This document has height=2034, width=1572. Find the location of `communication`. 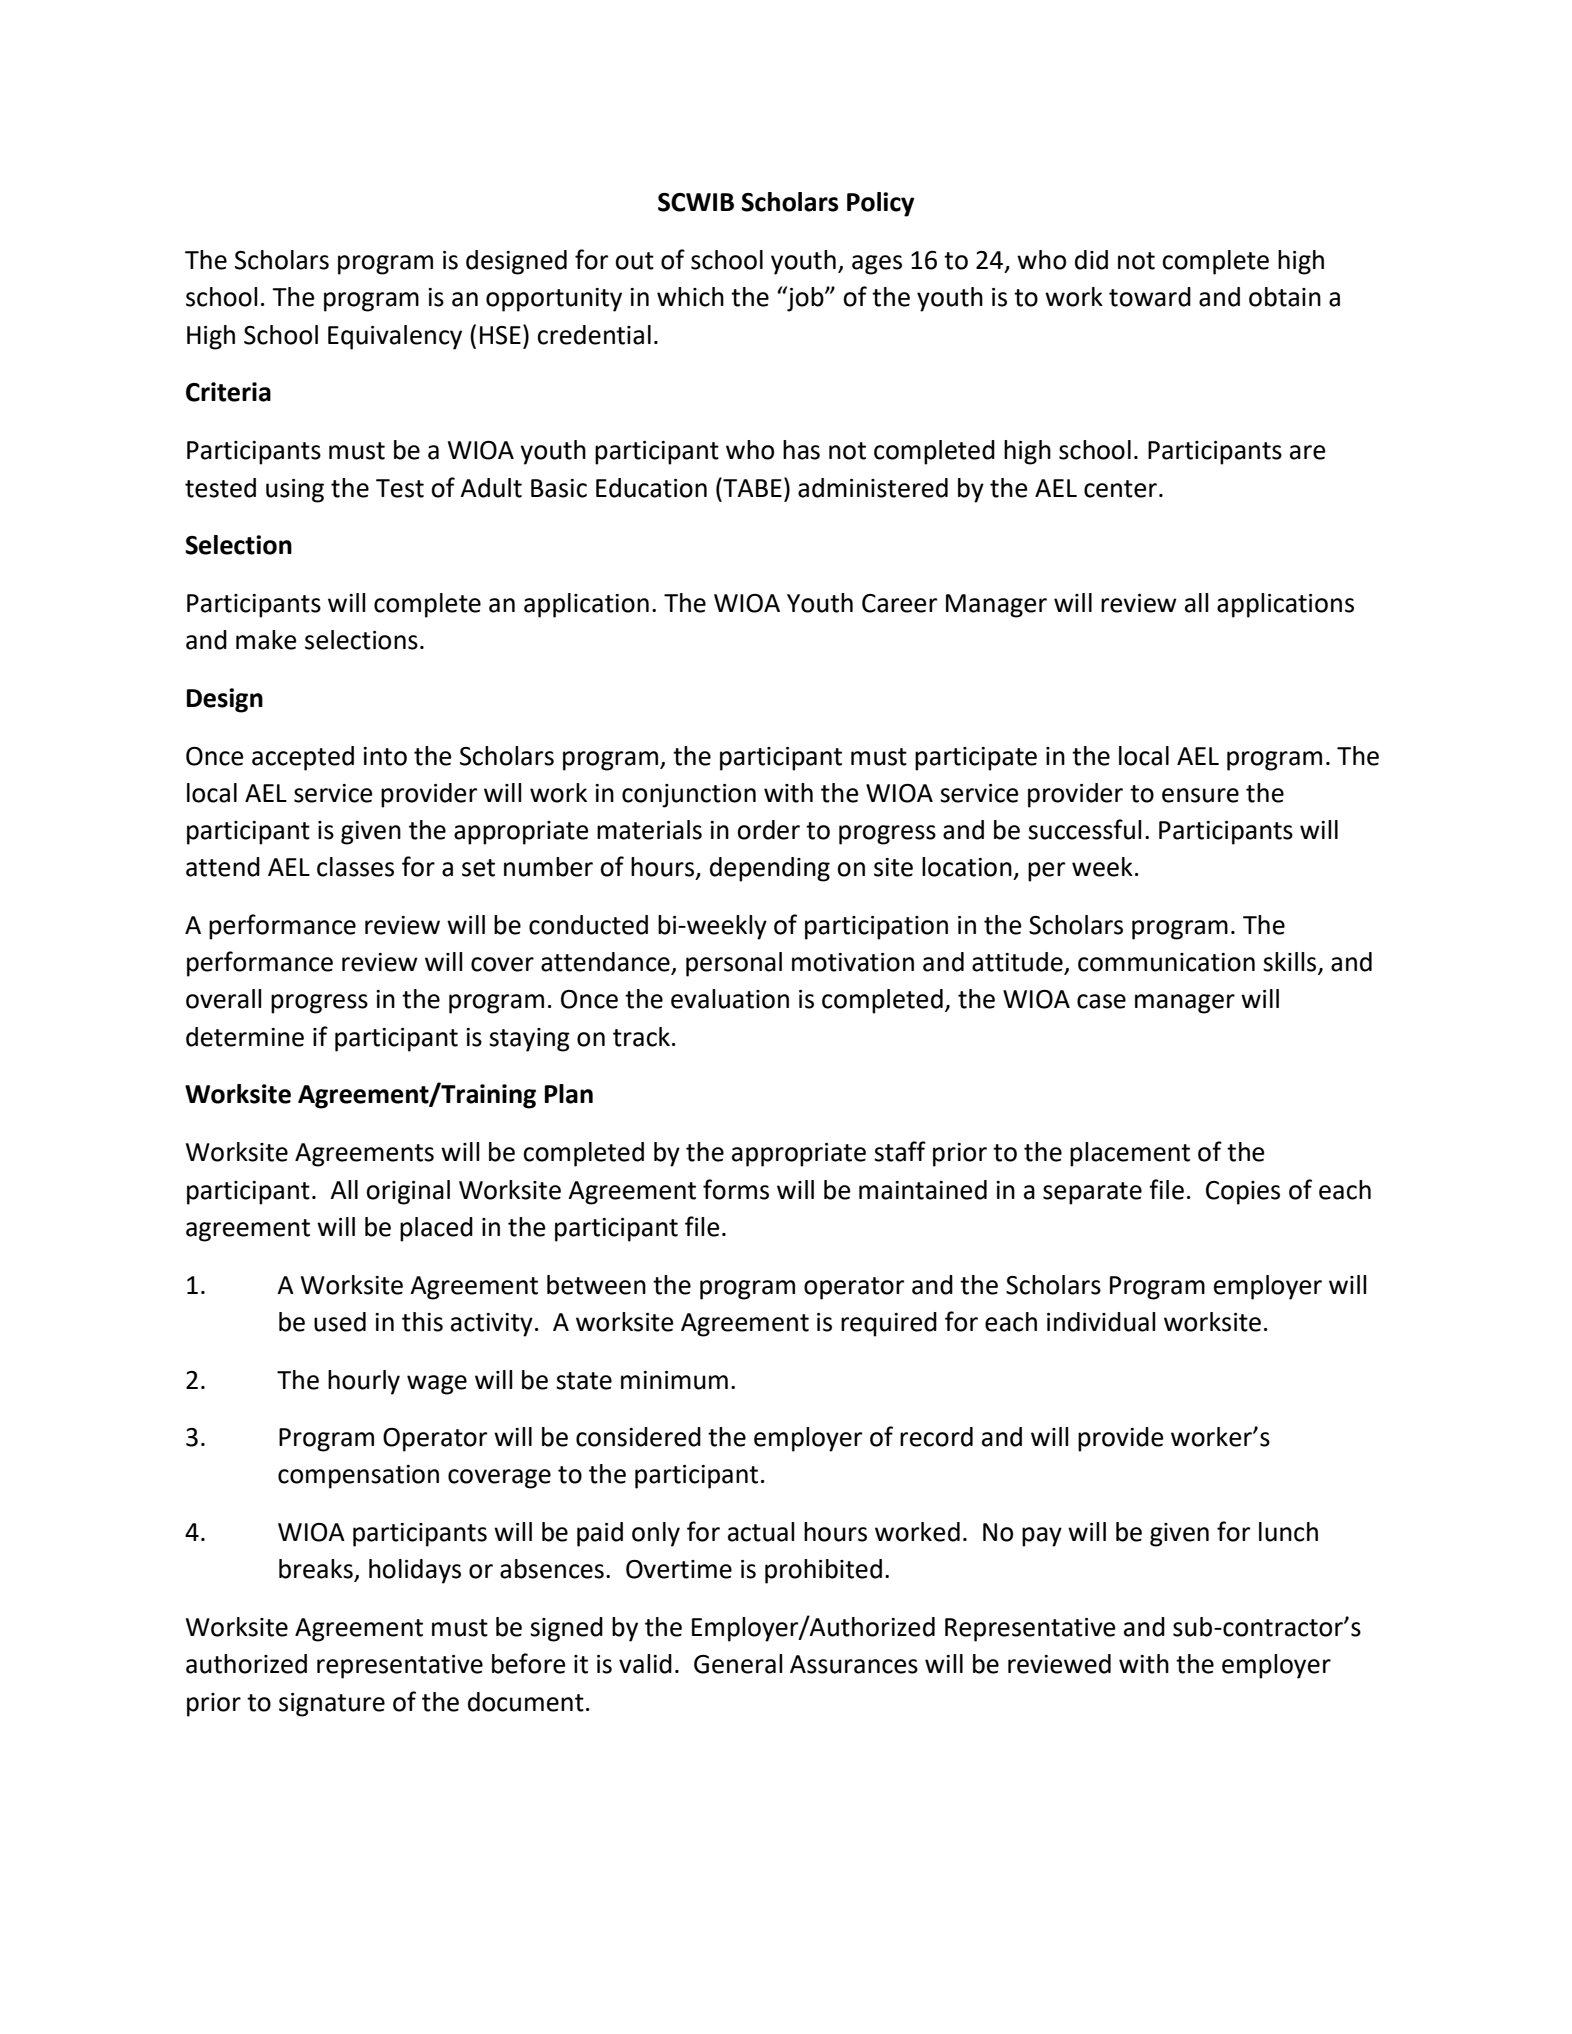

communication is located at coordinates (1166, 962).
